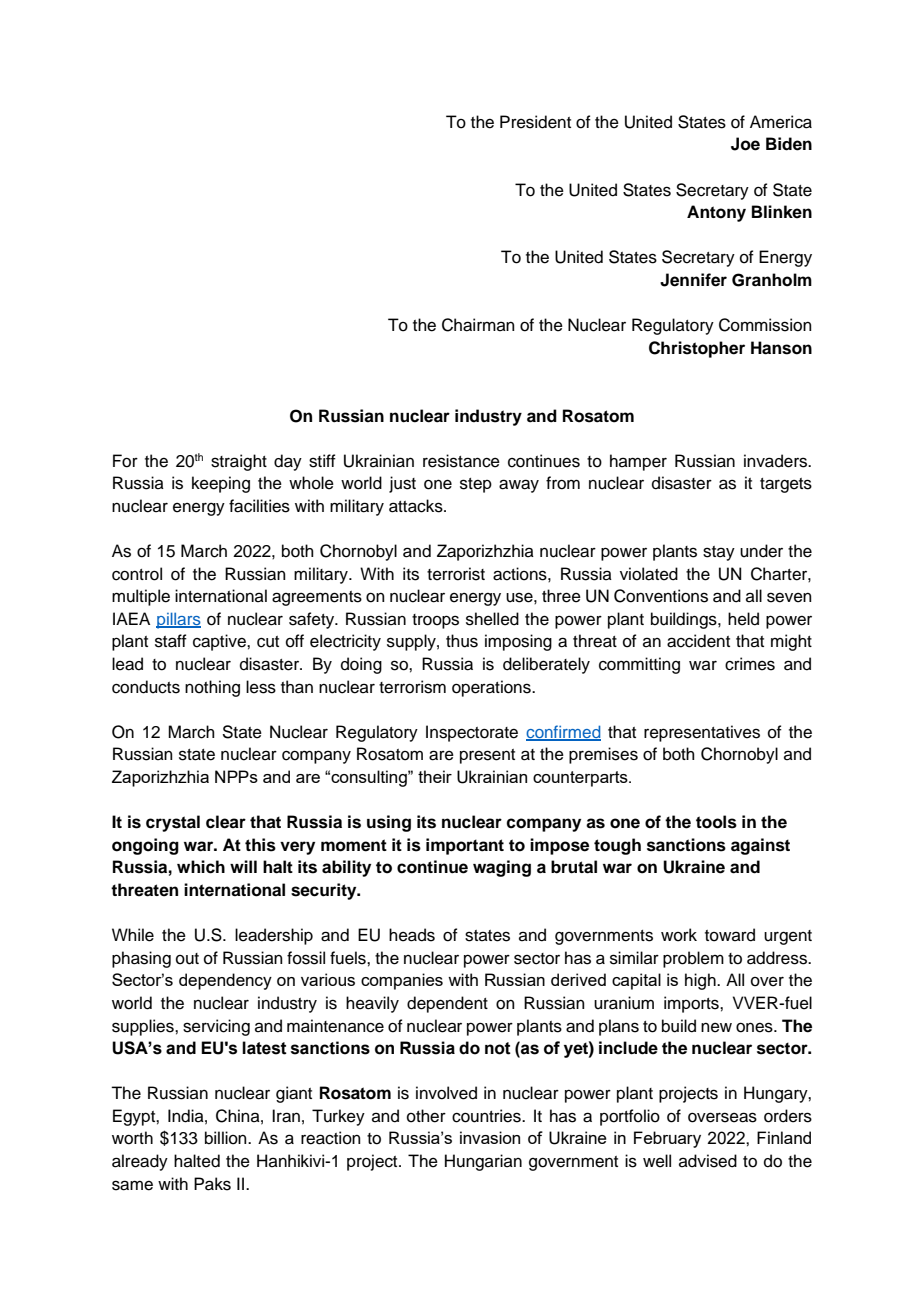 This screenshot has height=1307, width=924. Describe the element at coordinates (220, 642) in the screenshot. I see `captive` at that location.
